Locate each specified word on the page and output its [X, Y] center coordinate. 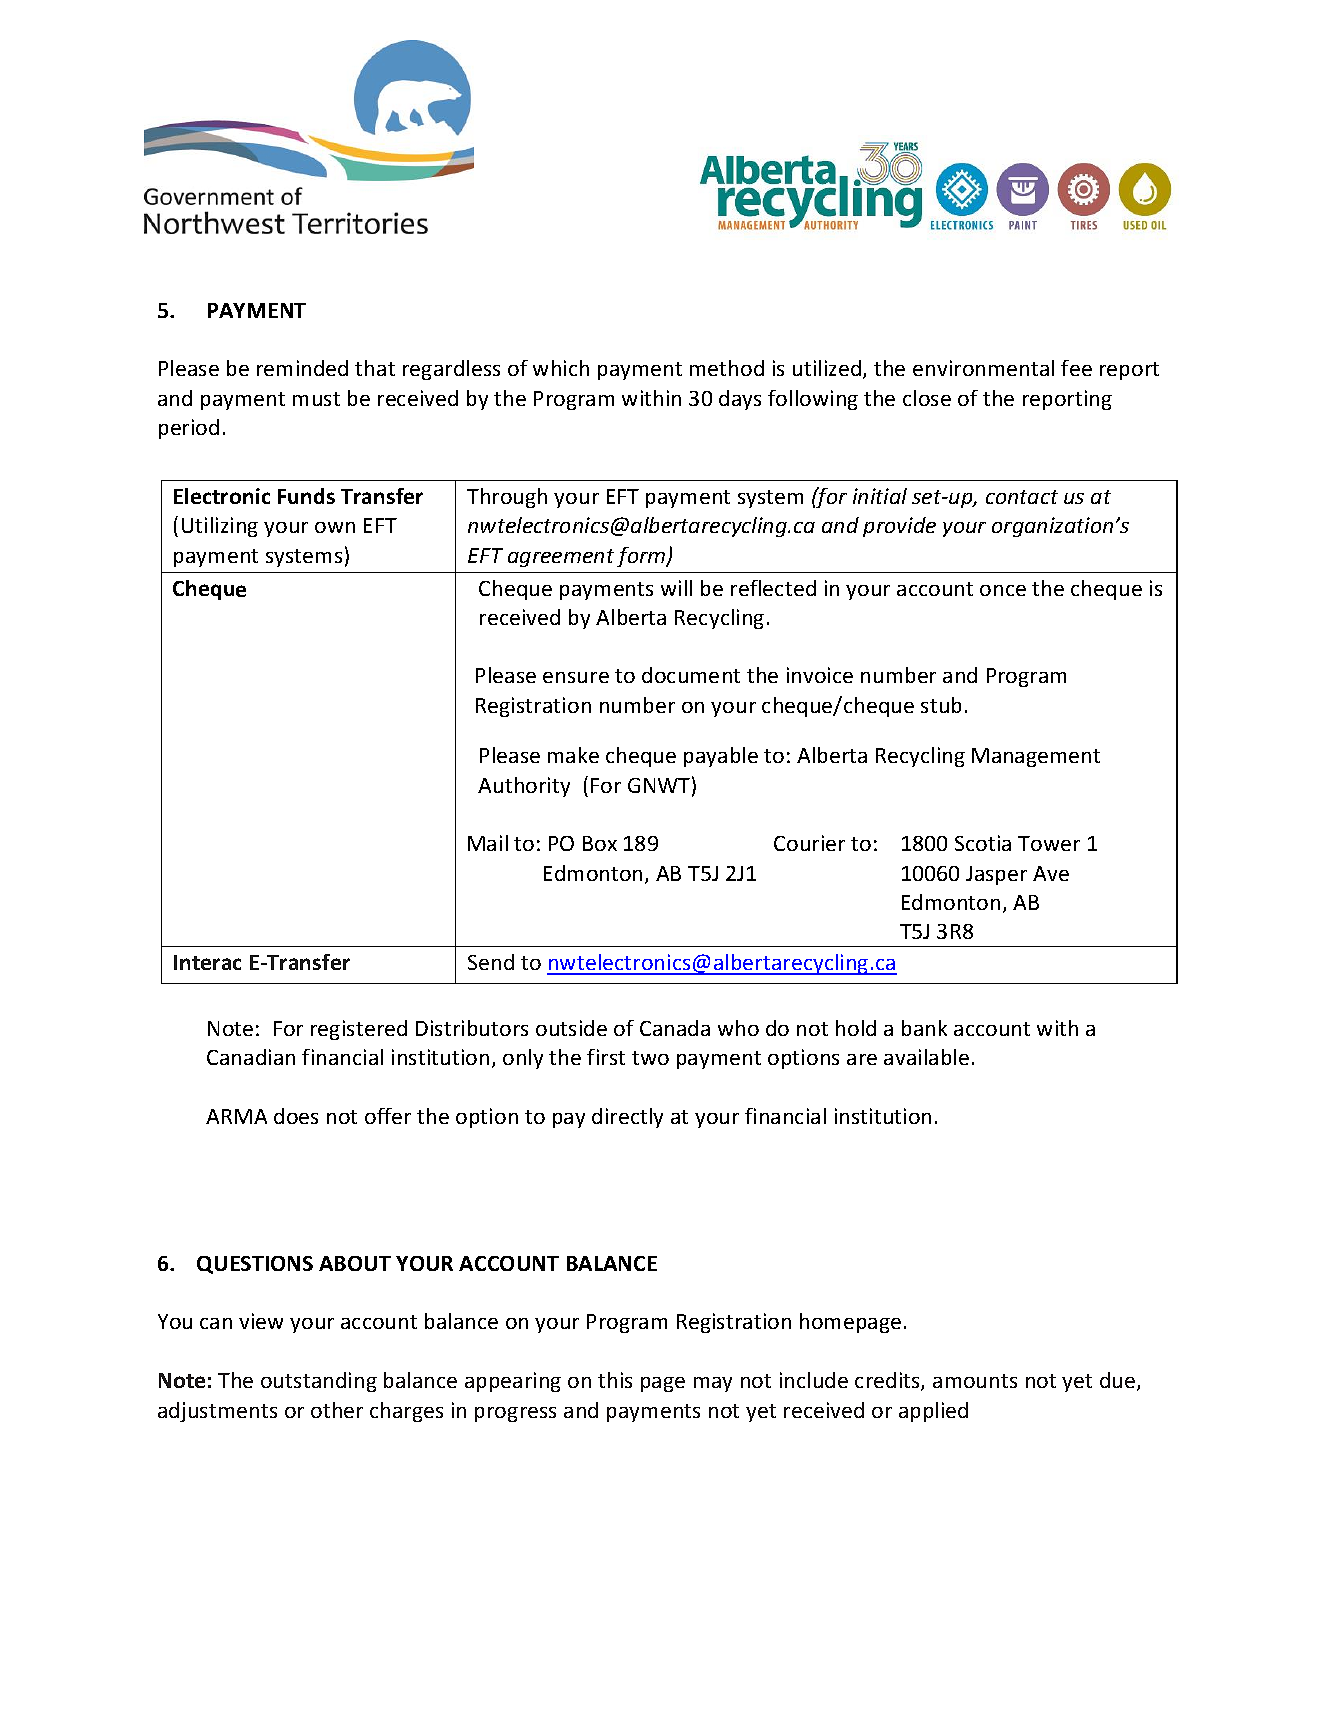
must [316, 399]
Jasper [996, 875]
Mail [488, 843]
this [615, 1380]
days [740, 400]
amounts [975, 1381]
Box [600, 843]
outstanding [319, 1382]
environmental [983, 368]
